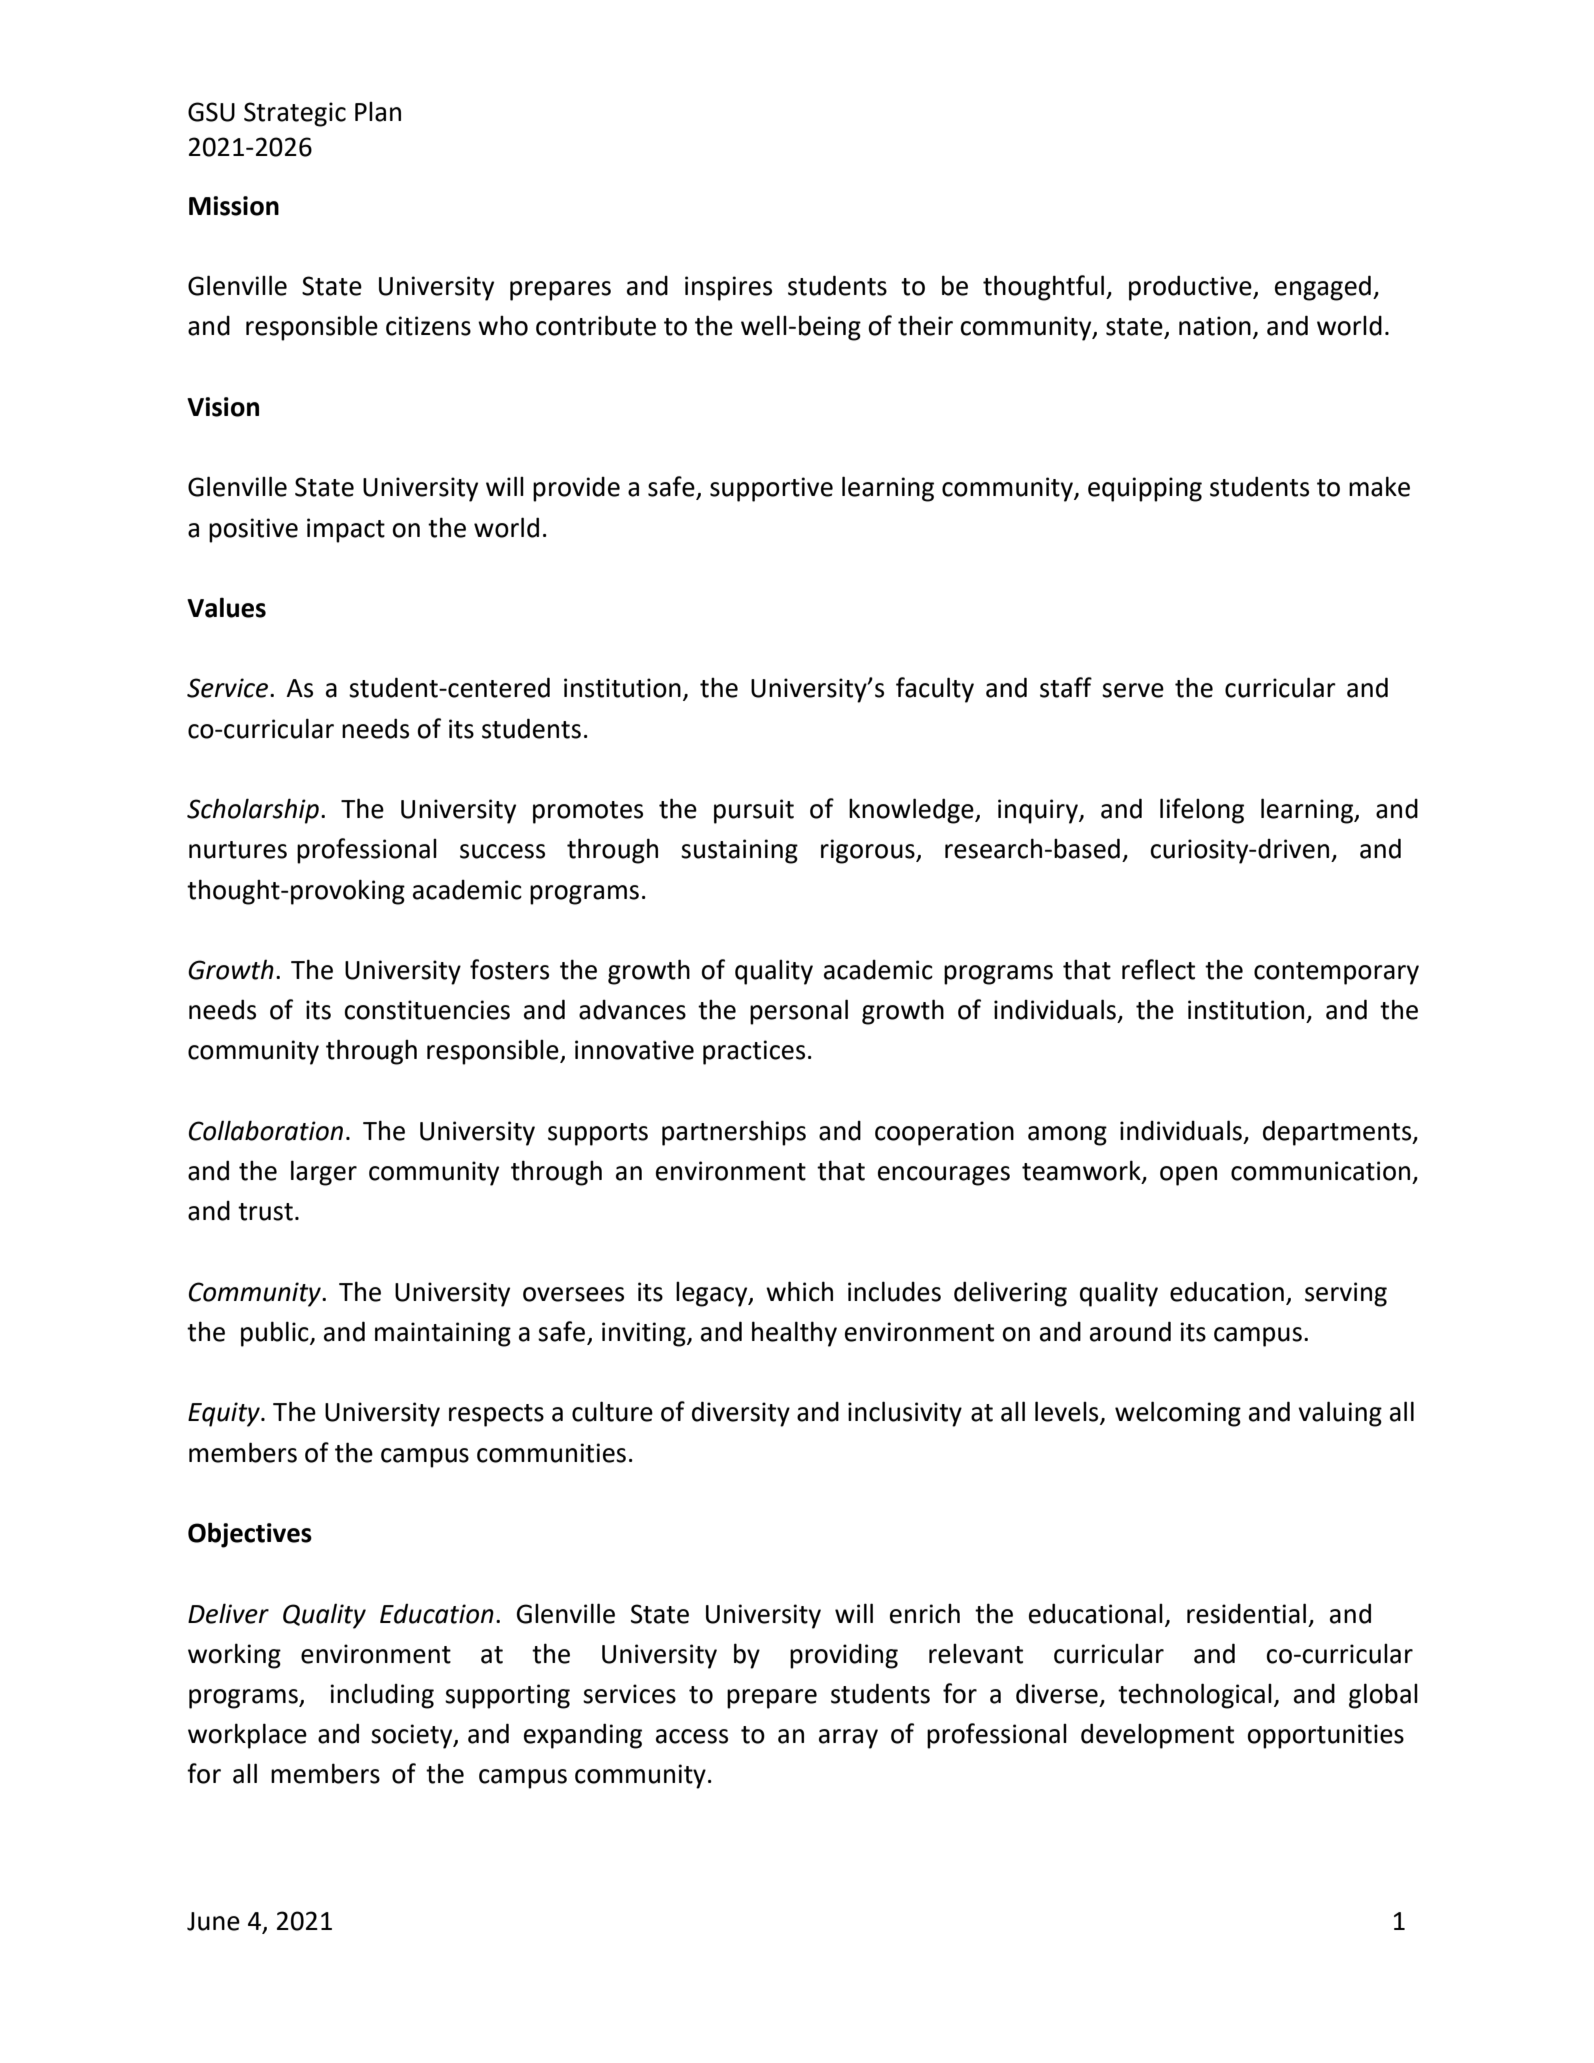  I want to click on June, so click(213, 1921).
